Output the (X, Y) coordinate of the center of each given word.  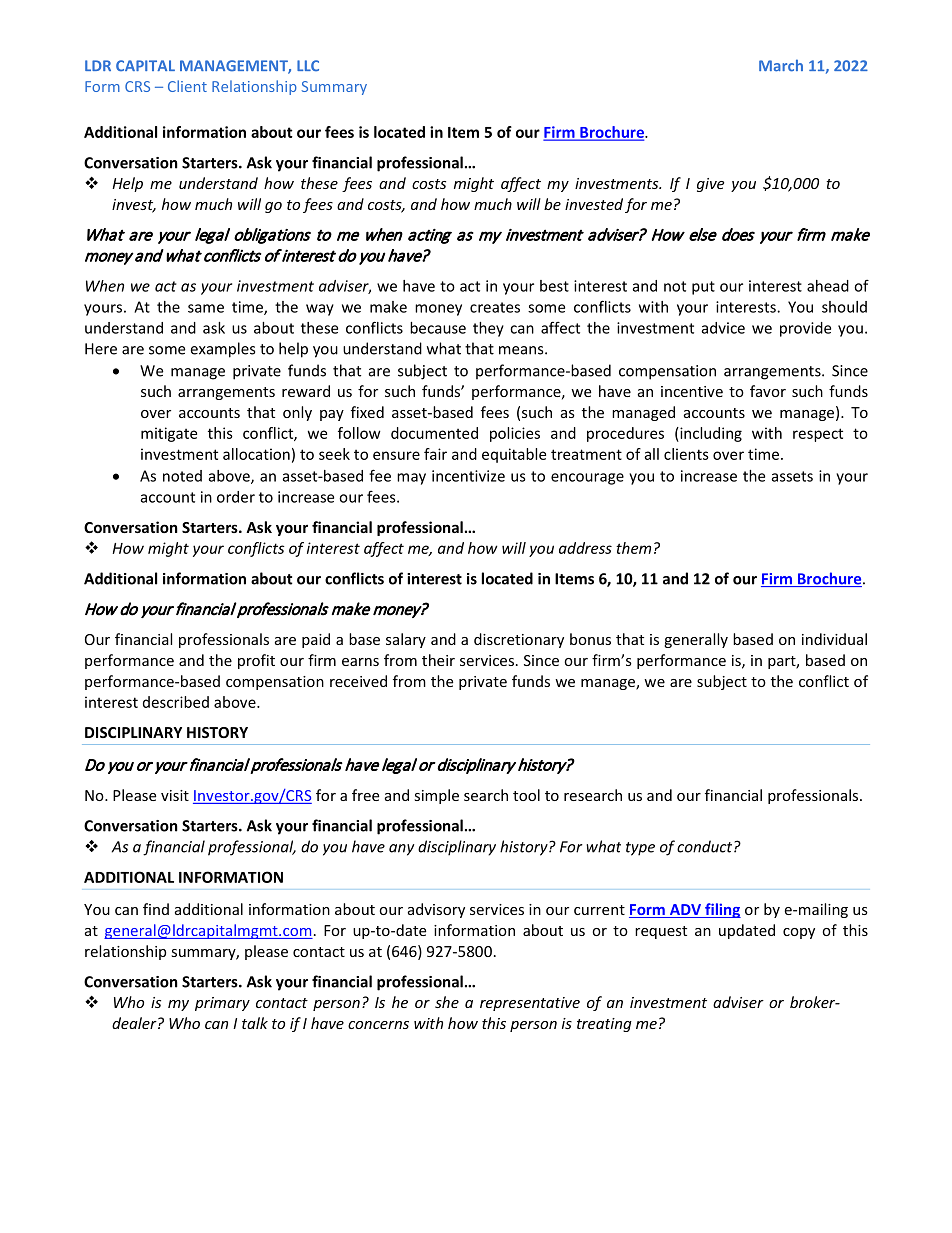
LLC (308, 65)
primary (222, 1004)
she (447, 1002)
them (633, 548)
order (236, 497)
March (781, 65)
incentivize (468, 476)
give (710, 185)
